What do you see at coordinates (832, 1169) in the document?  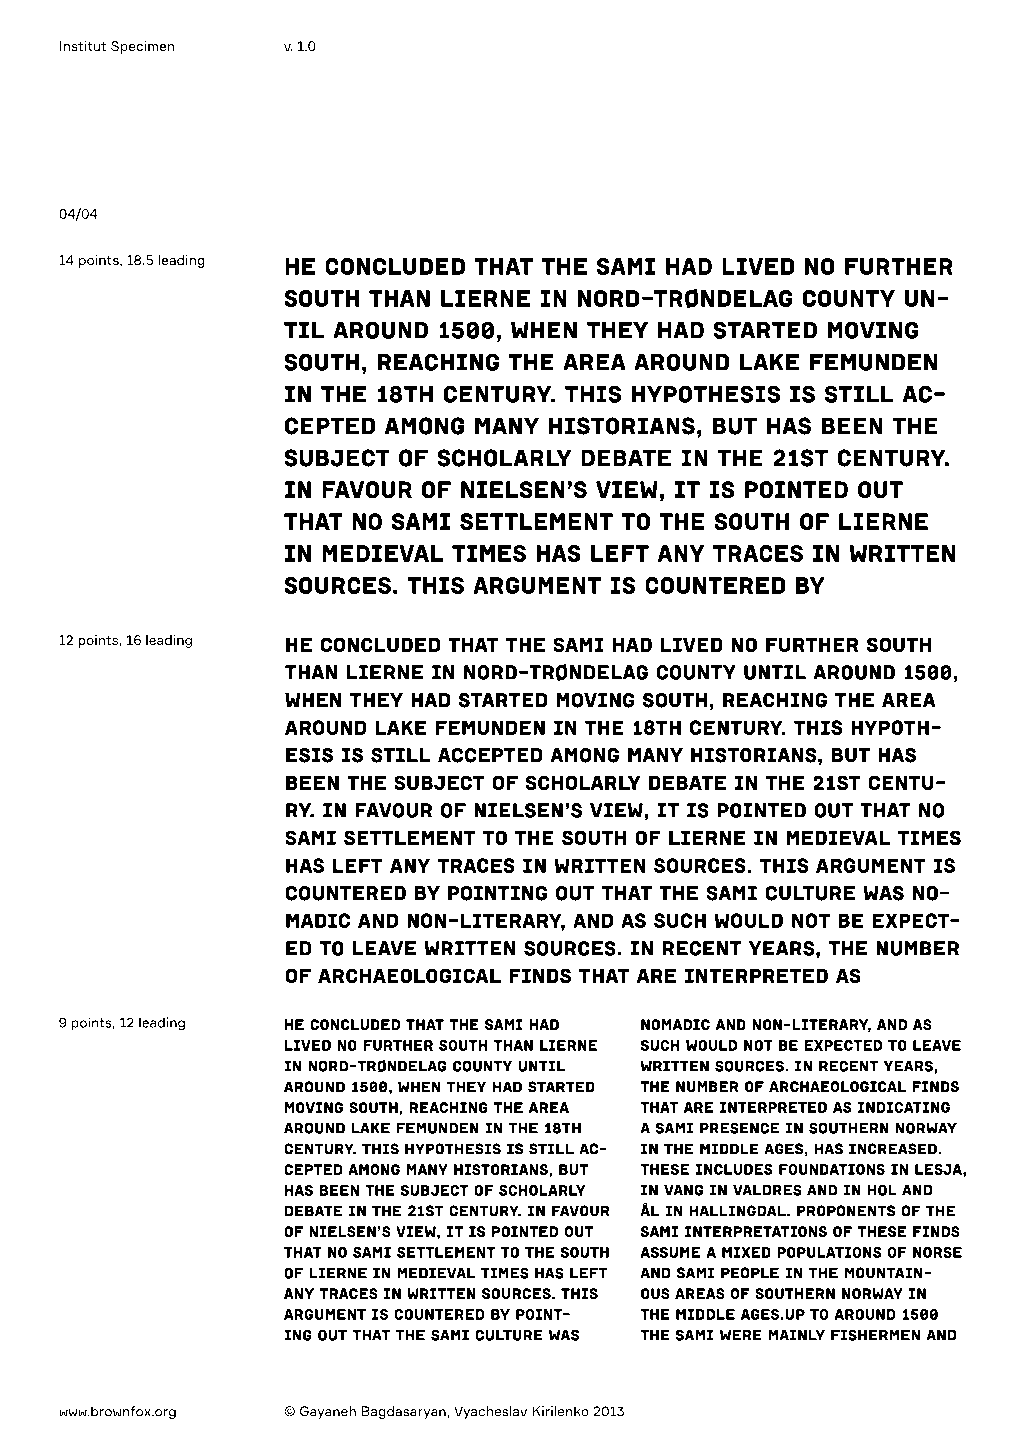 I see `foundations` at bounding box center [832, 1169].
